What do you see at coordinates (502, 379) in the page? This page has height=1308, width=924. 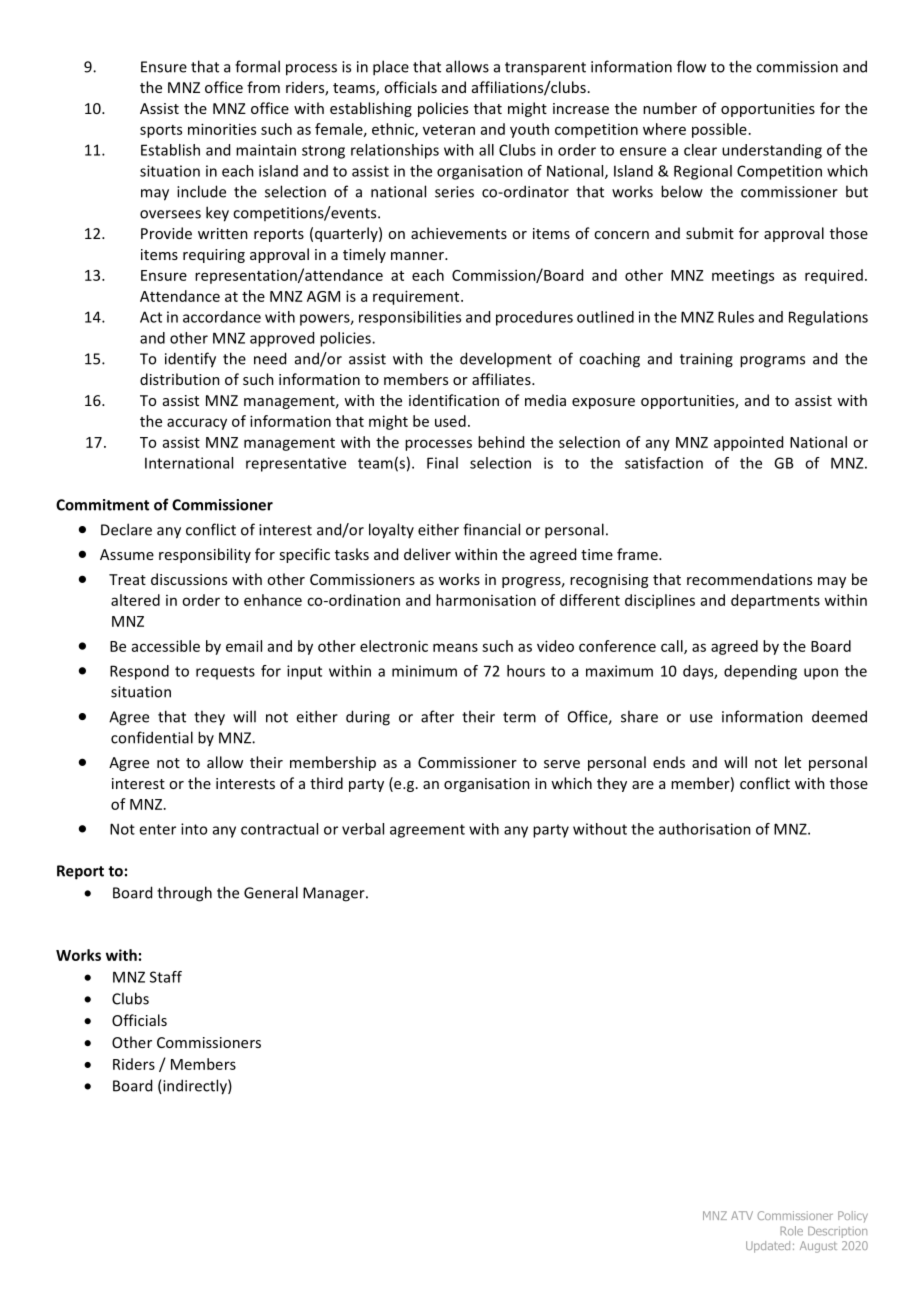 I see `affiliates` at bounding box center [502, 379].
